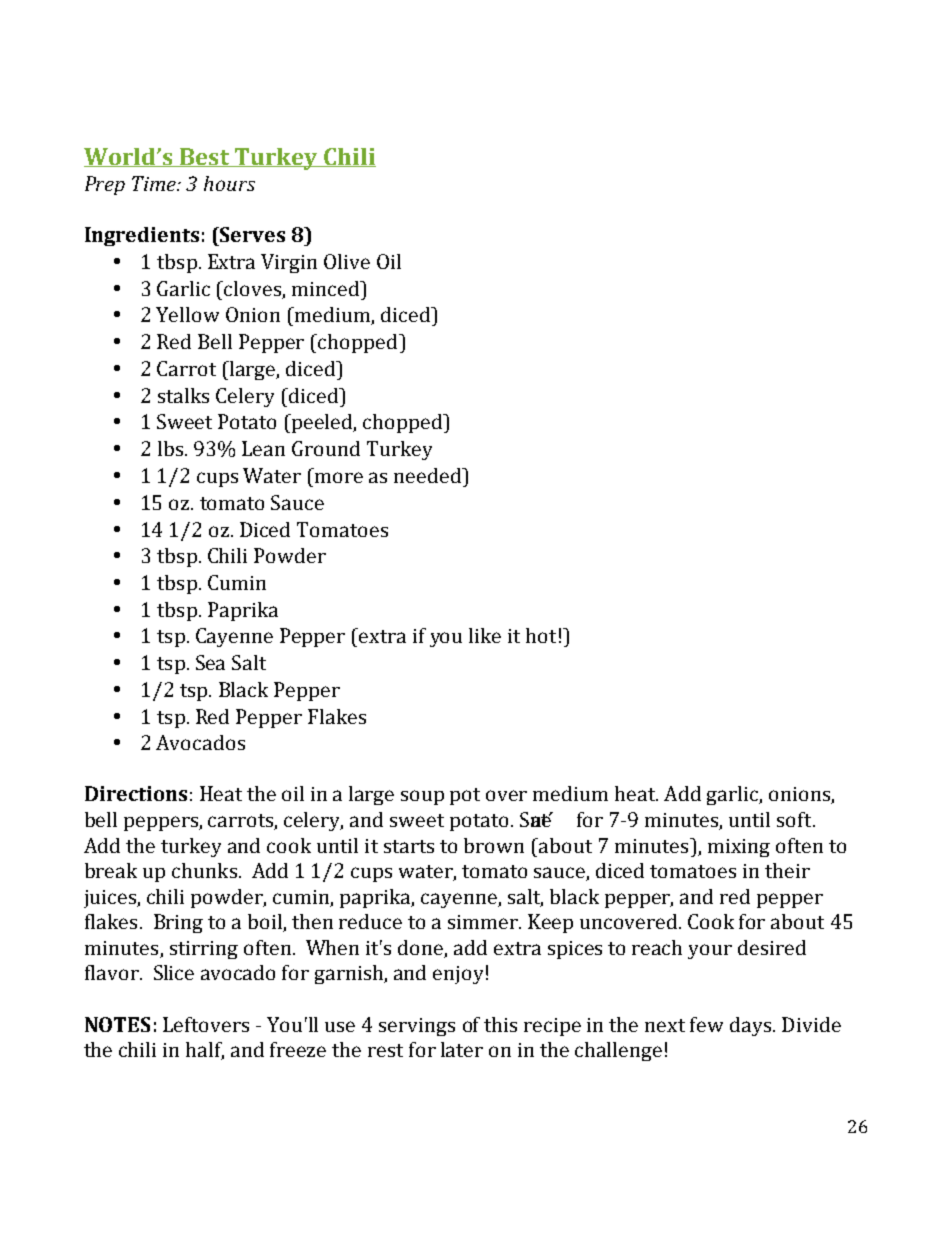 Image resolution: width=952 pixels, height=1233 pixels. What do you see at coordinates (706, 1024) in the page?
I see `few` at bounding box center [706, 1024].
